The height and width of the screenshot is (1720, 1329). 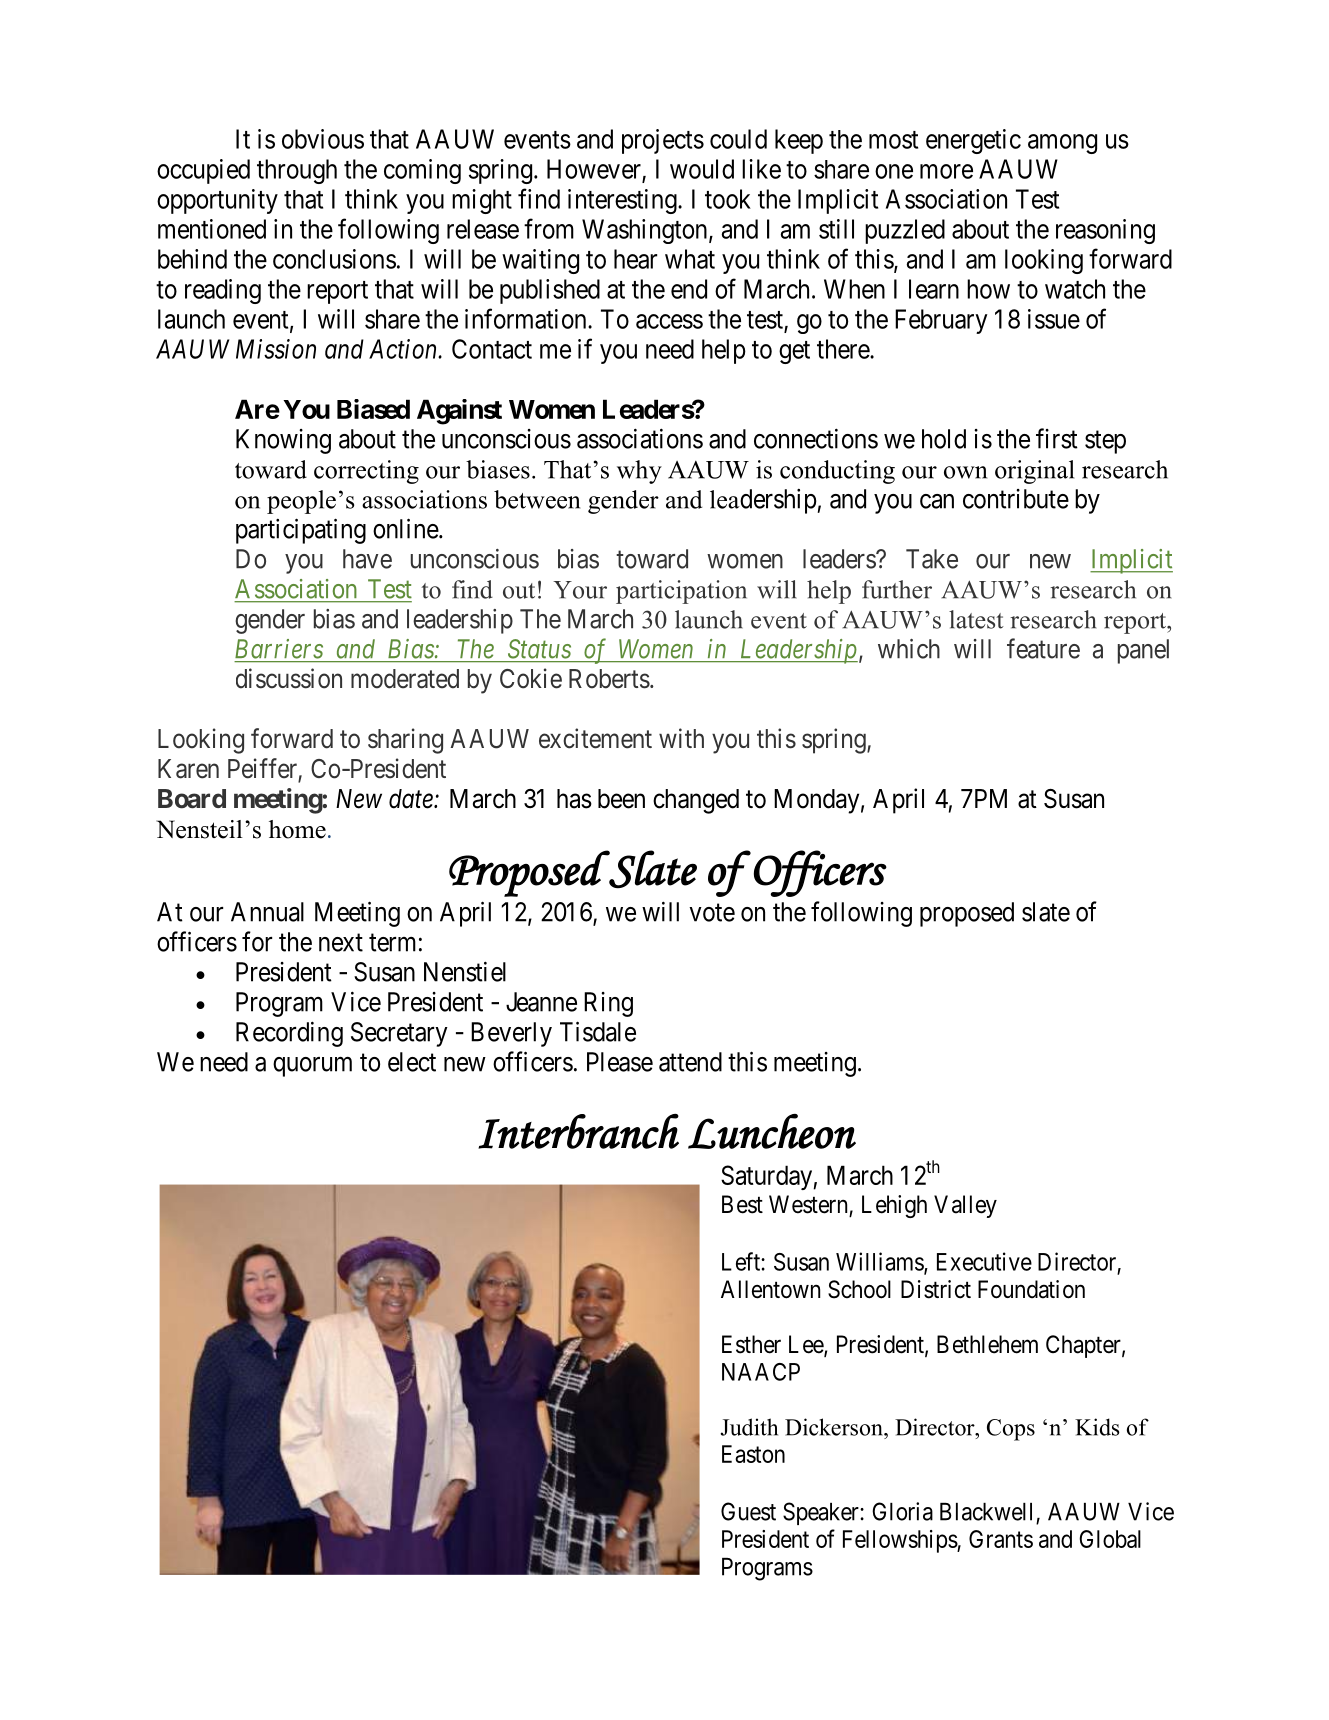 I want to click on among, so click(x=1062, y=144).
